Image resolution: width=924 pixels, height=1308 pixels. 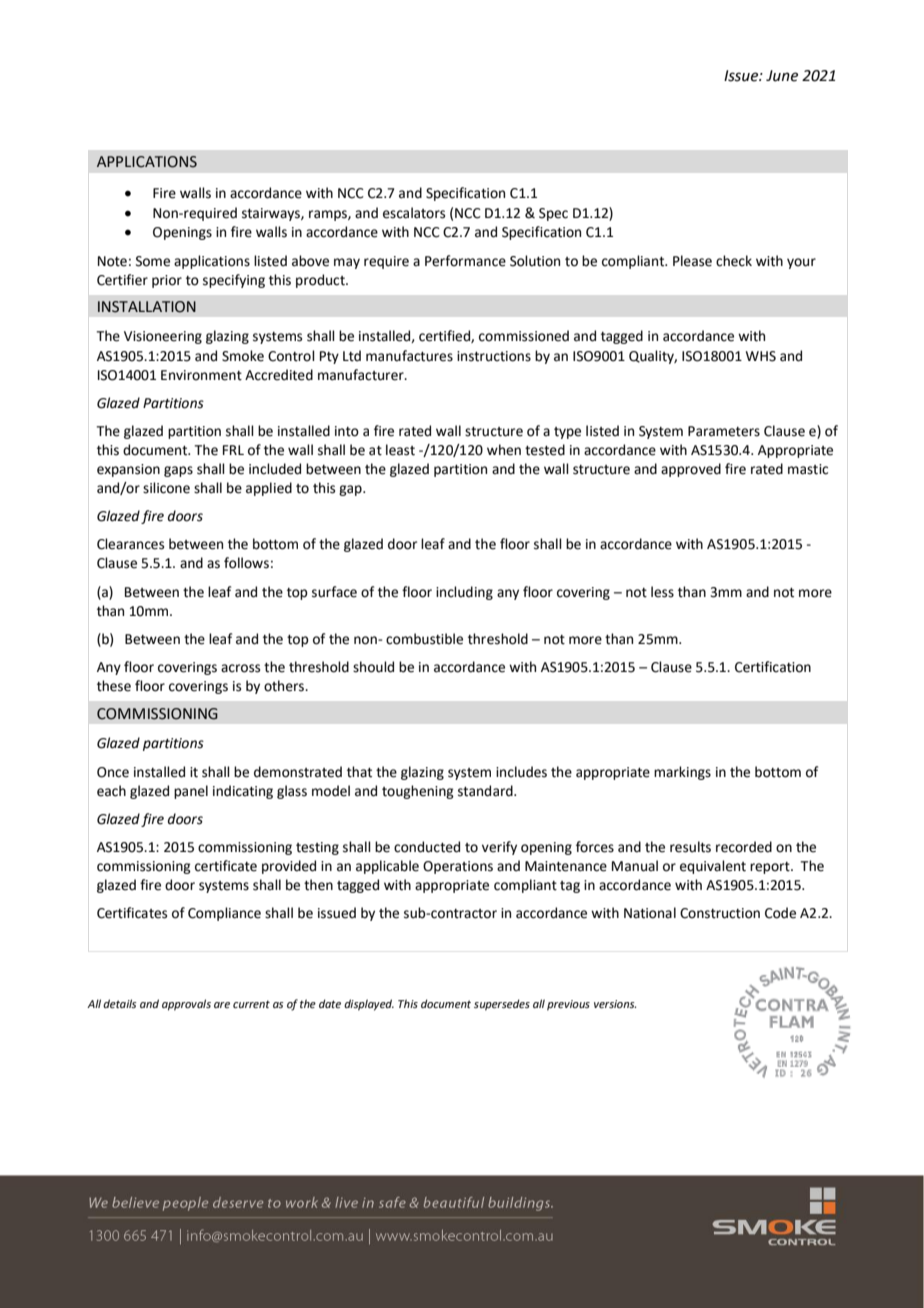 What do you see at coordinates (246, 563) in the document?
I see `follows` at bounding box center [246, 563].
